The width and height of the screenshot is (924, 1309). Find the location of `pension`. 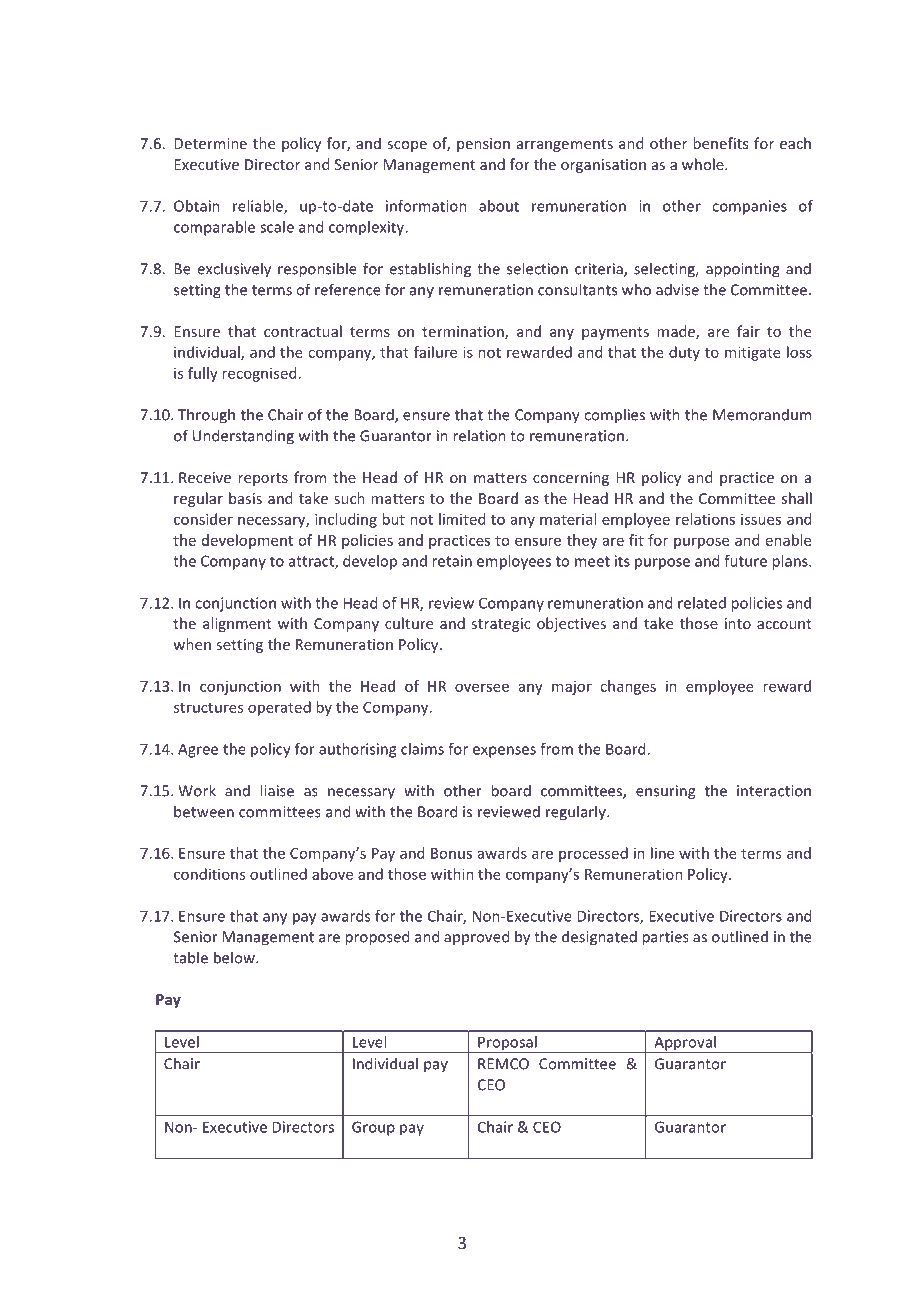

pension is located at coordinates (483, 145).
